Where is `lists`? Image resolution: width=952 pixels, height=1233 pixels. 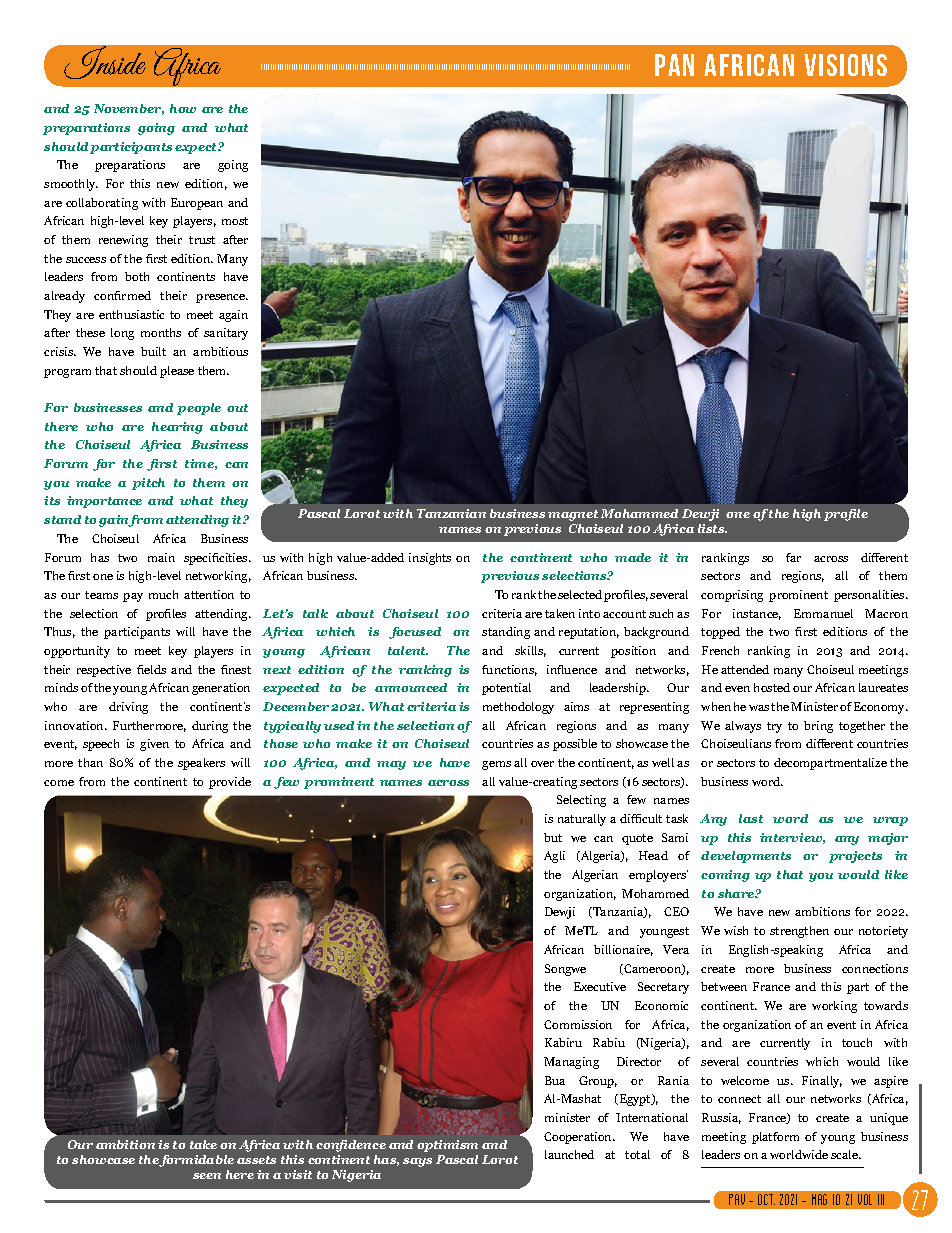
lists is located at coordinates (712, 528).
